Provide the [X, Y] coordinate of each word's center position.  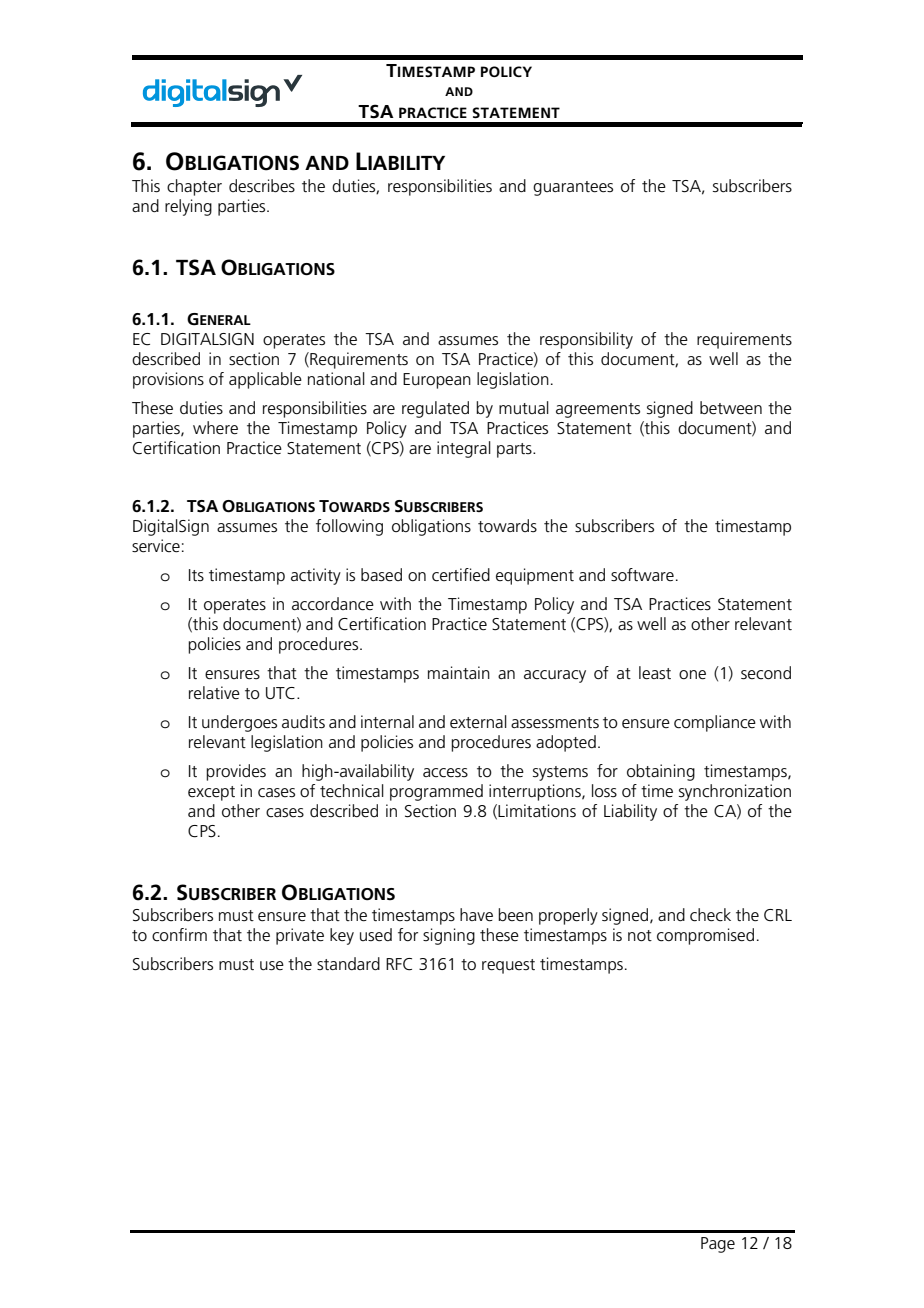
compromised [705, 936]
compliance [715, 723]
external [478, 722]
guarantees [573, 188]
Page [718, 1245]
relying [188, 207]
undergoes [239, 723]
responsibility [586, 340]
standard [348, 963]
